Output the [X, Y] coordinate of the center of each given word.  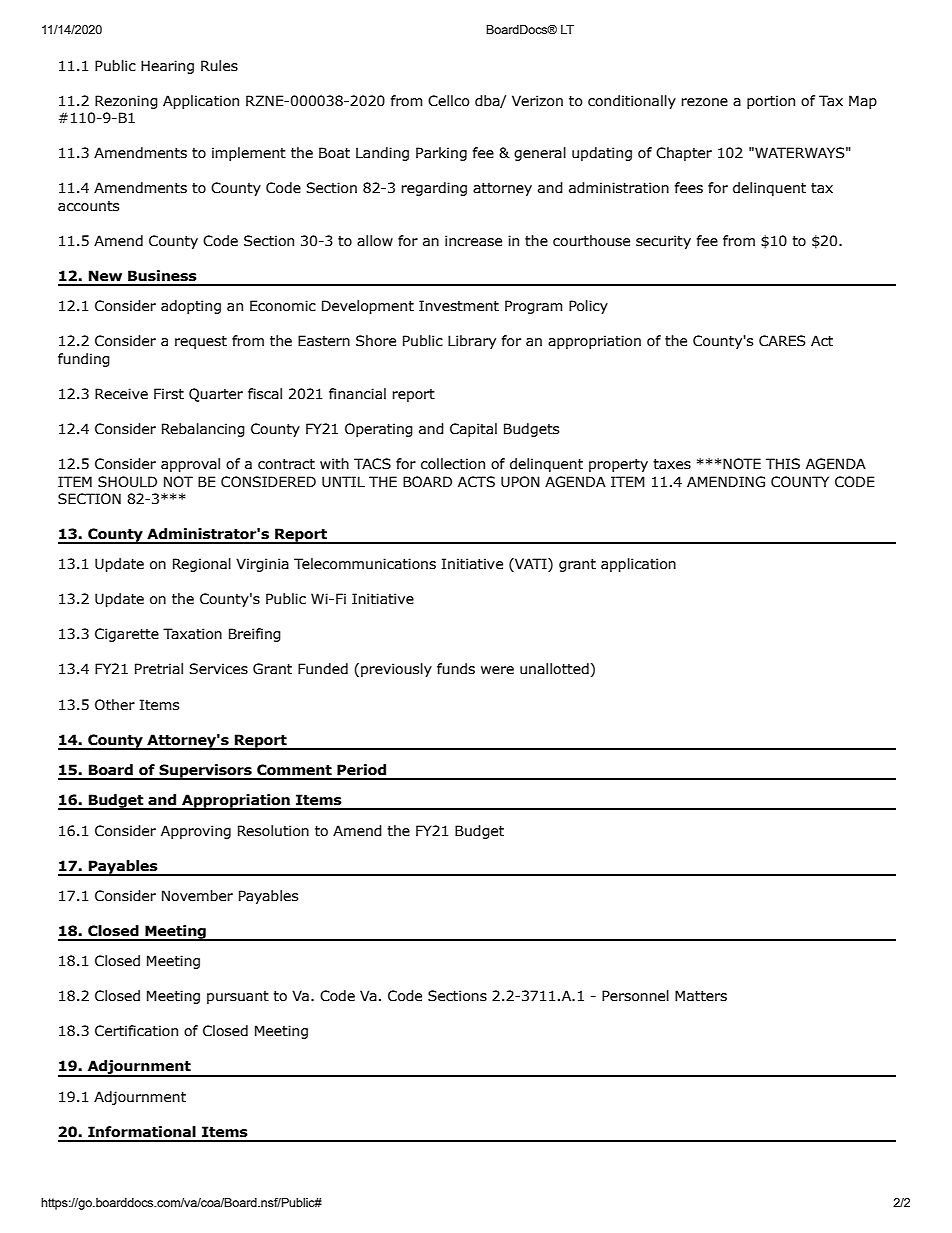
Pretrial [159, 669]
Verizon [537, 101]
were [497, 670]
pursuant [238, 997]
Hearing [167, 67]
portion [771, 102]
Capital [473, 430]
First [169, 394]
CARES [782, 341]
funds [456, 669]
